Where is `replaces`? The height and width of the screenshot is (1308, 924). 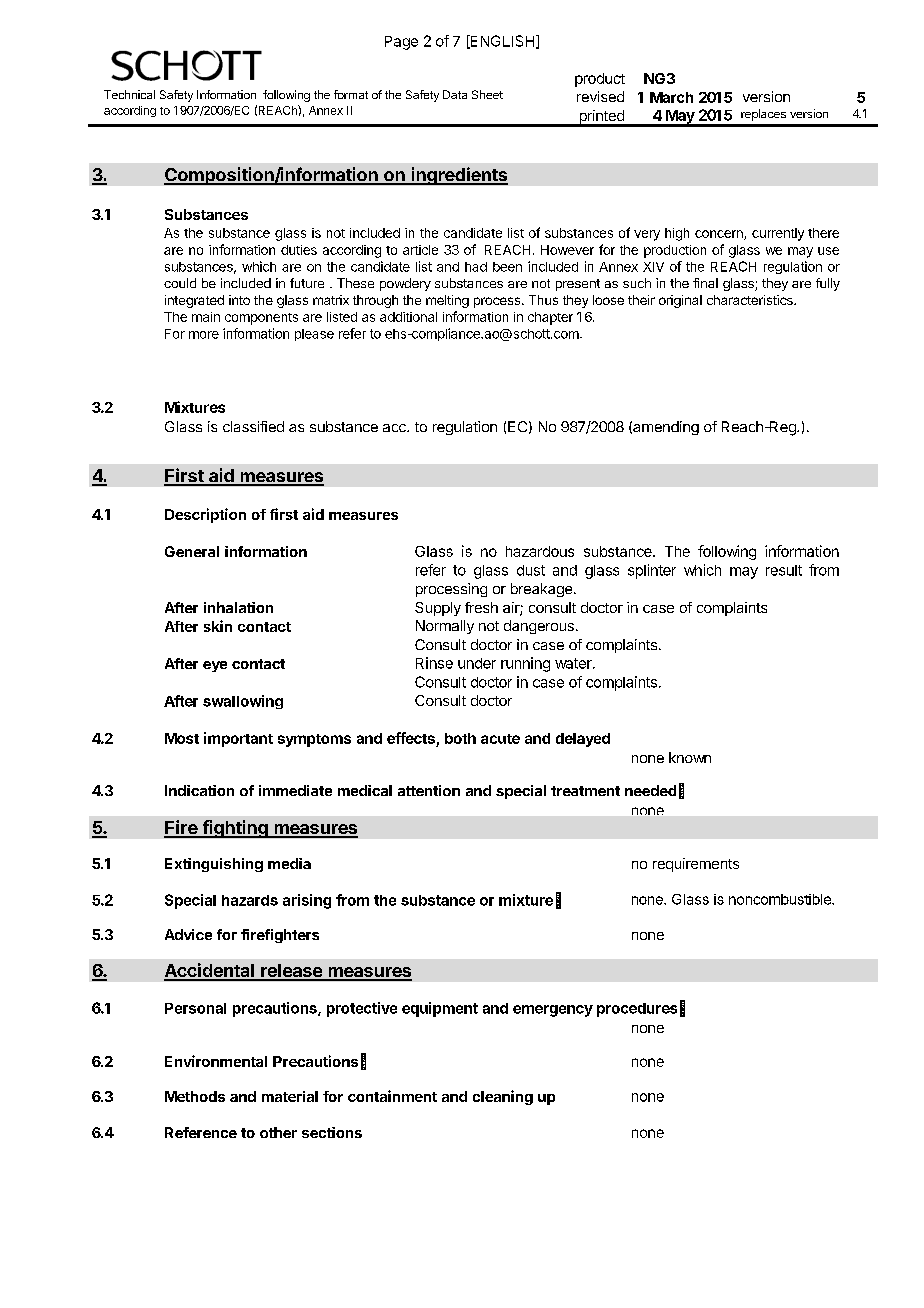
replaces is located at coordinates (763, 115).
